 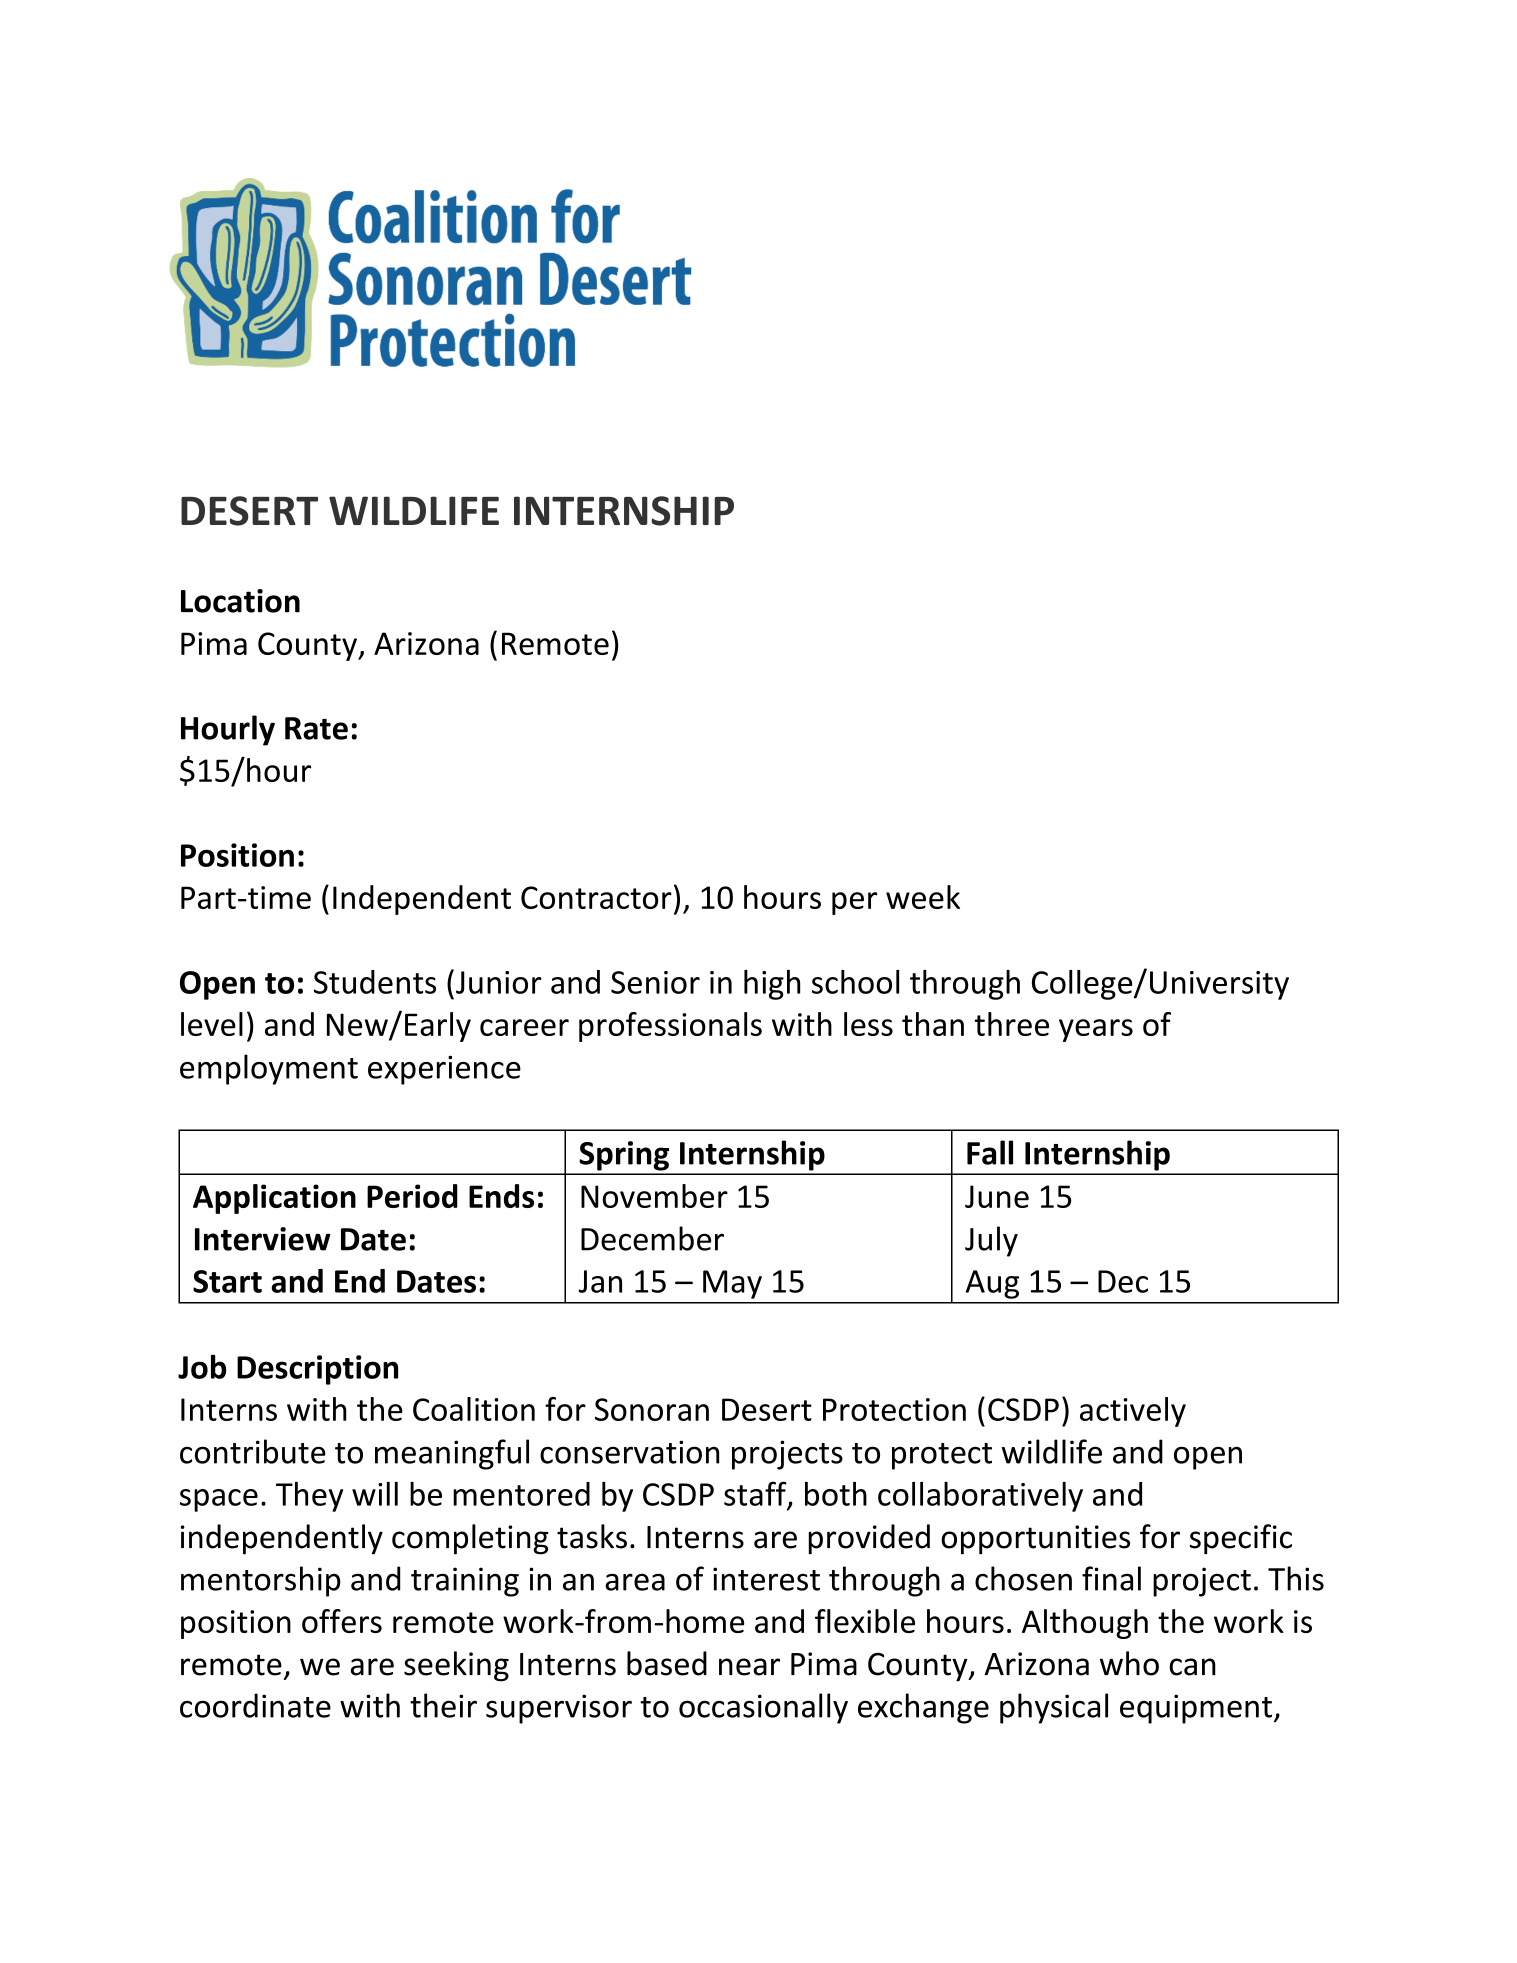 I want to click on Rate, so click(x=316, y=728).
